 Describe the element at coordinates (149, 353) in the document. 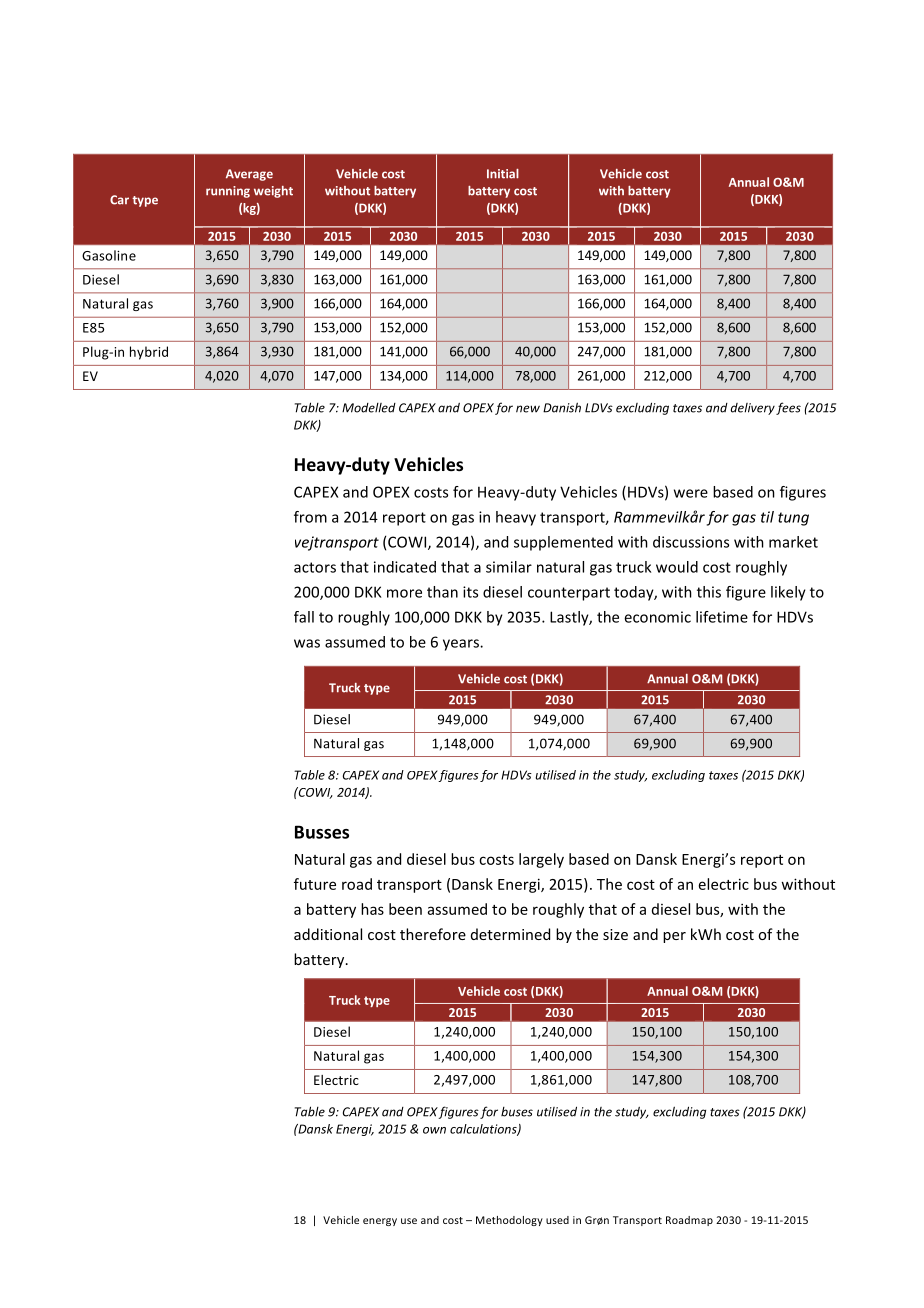

I see `hybrid` at that location.
